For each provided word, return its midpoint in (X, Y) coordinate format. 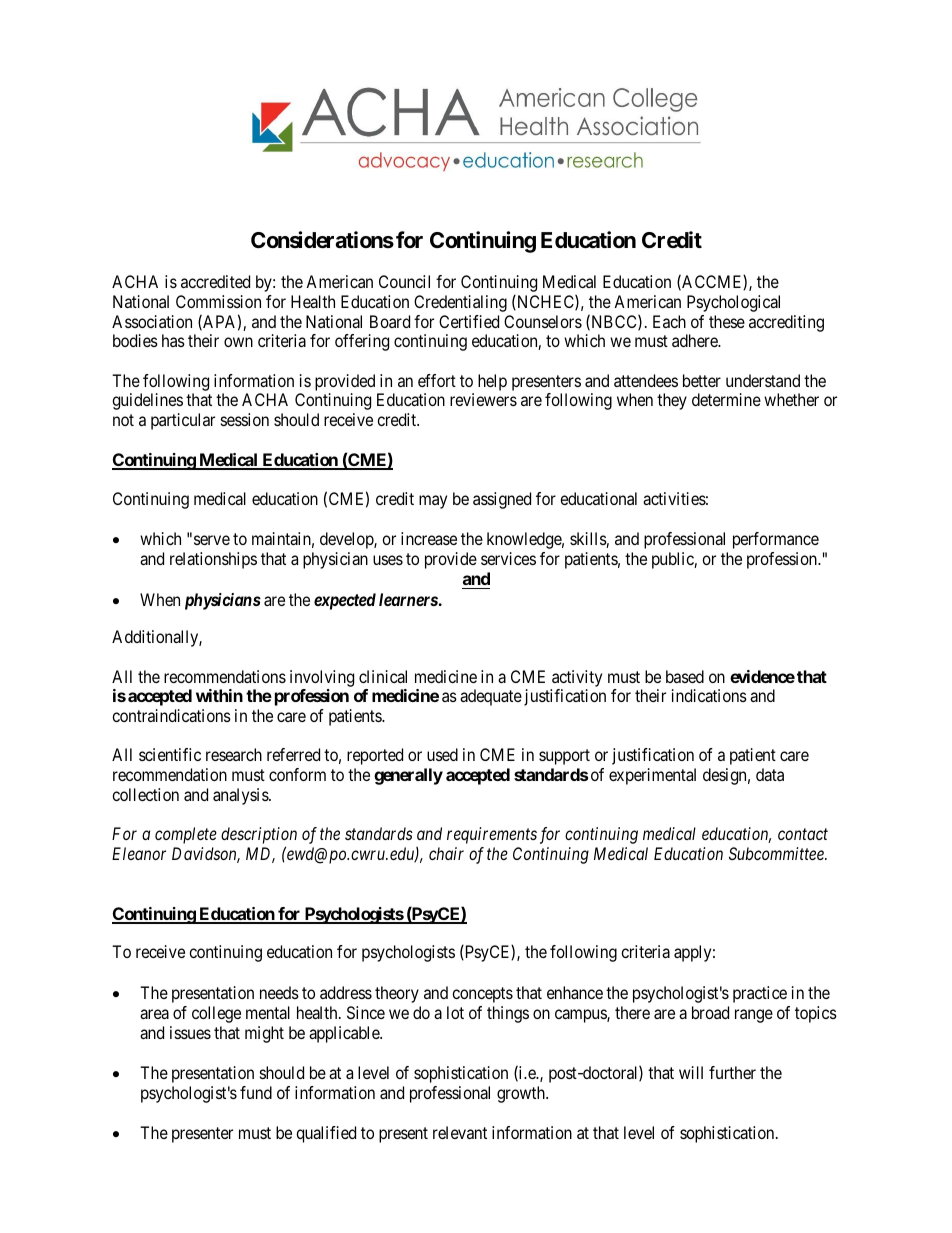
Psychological (733, 303)
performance (776, 540)
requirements (492, 835)
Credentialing (460, 303)
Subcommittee (777, 853)
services (508, 558)
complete (186, 835)
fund (256, 1092)
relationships (213, 560)
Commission (218, 301)
